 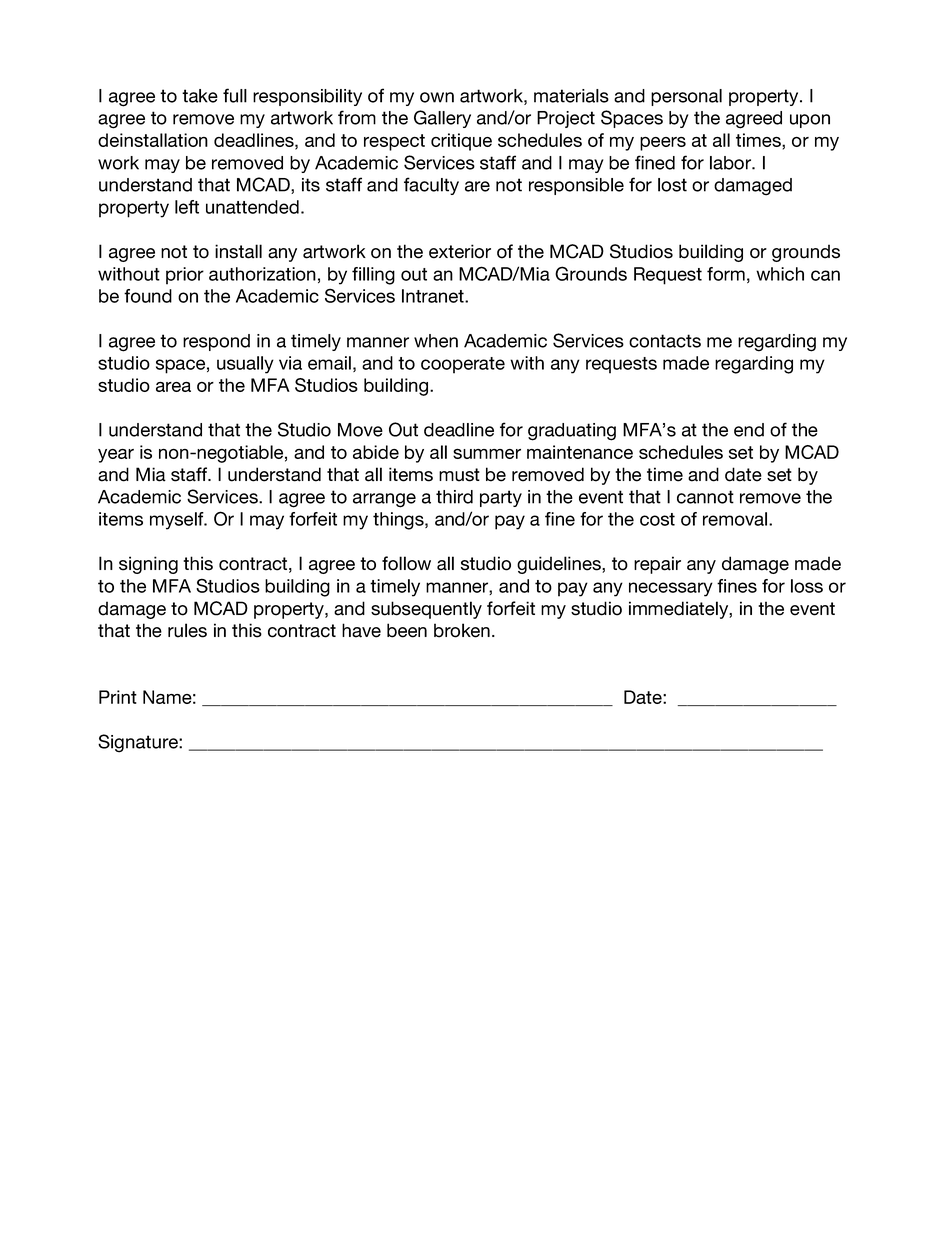 What do you see at coordinates (671, 589) in the page?
I see `necessary` at bounding box center [671, 589].
